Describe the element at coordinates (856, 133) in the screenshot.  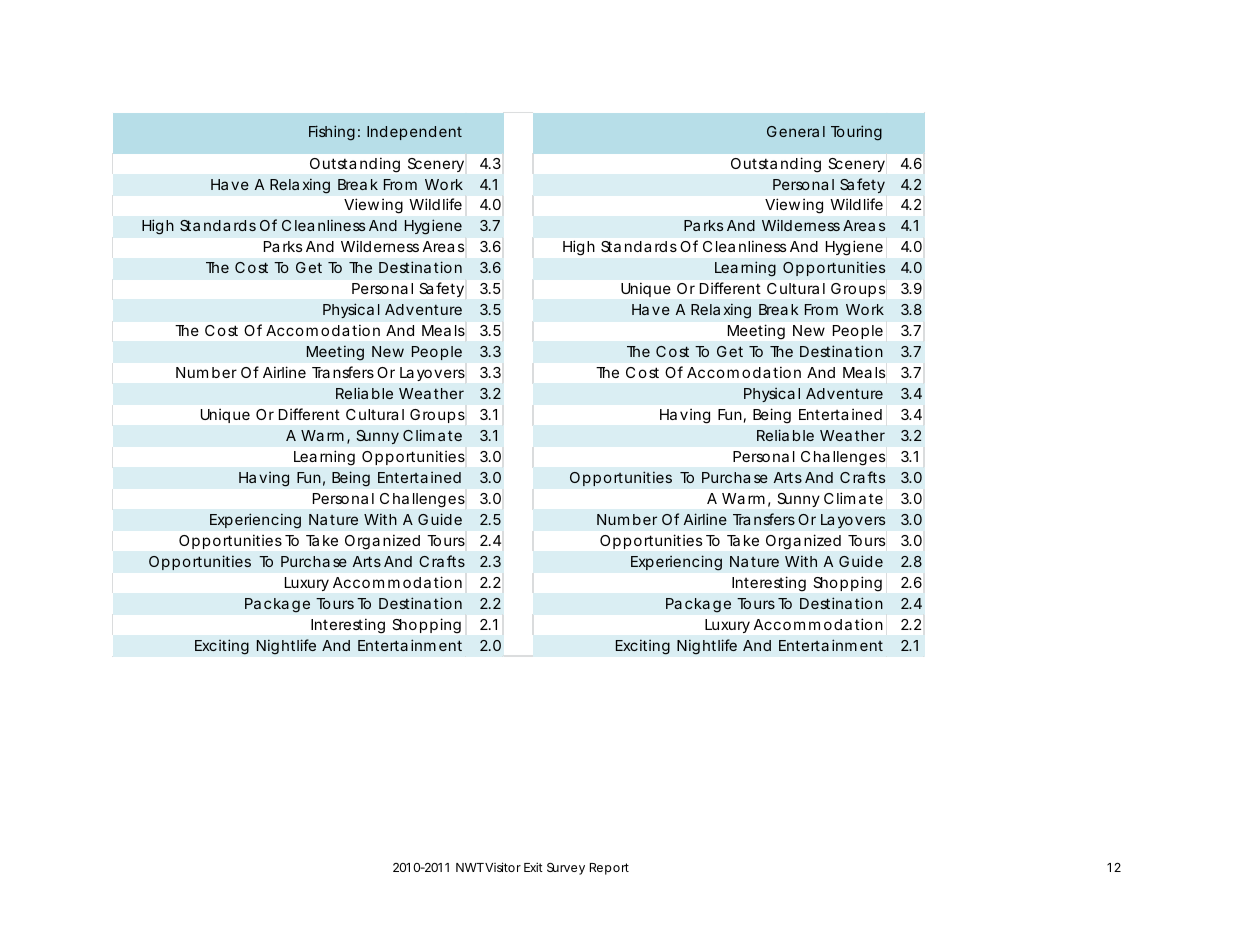
I see `Touring` at that location.
